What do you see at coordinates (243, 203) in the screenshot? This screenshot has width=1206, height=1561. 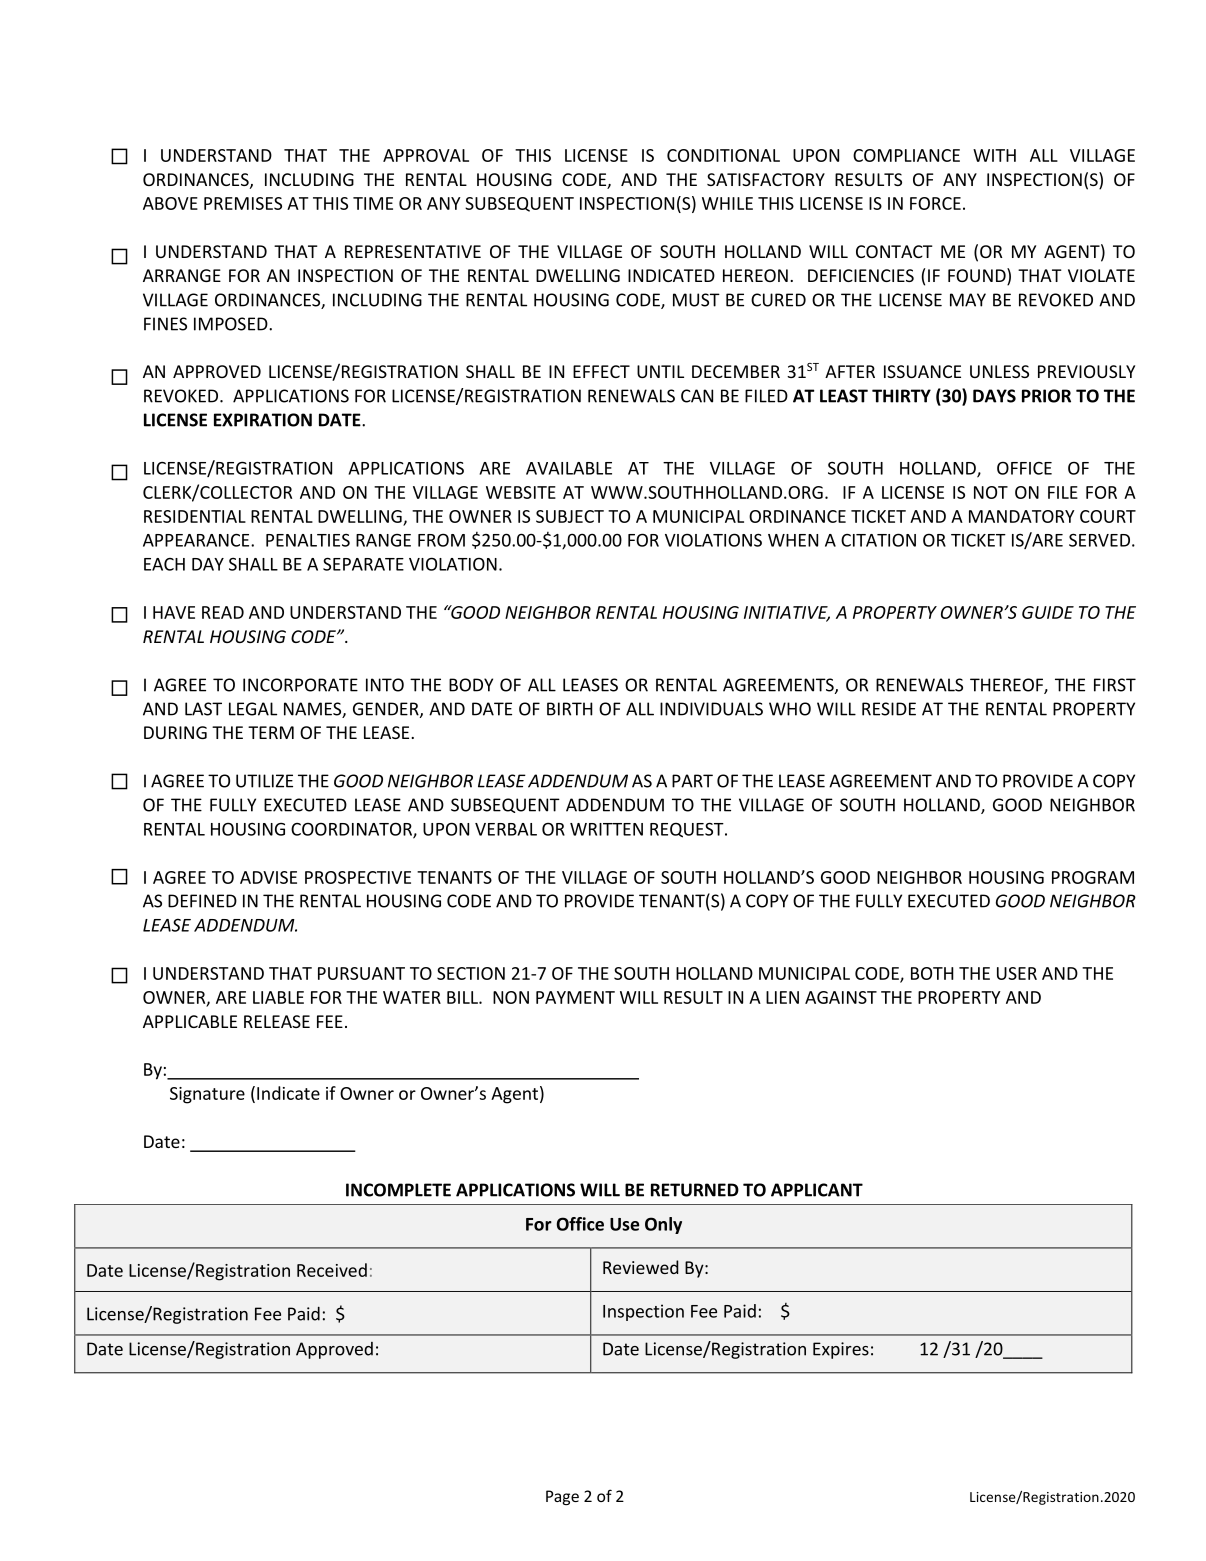 I see `PREMISES` at bounding box center [243, 203].
